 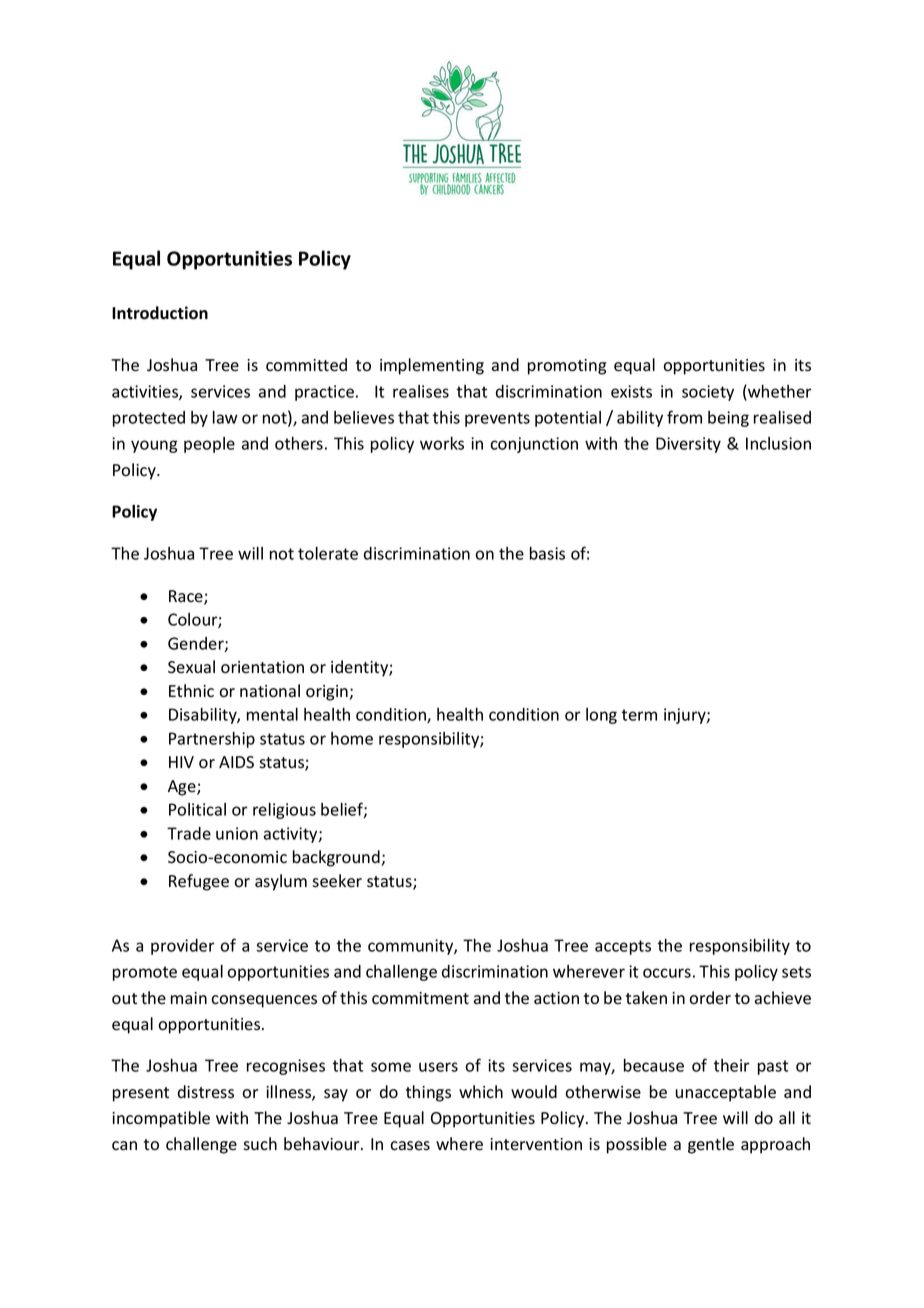 I want to click on Partnership, so click(x=212, y=740).
